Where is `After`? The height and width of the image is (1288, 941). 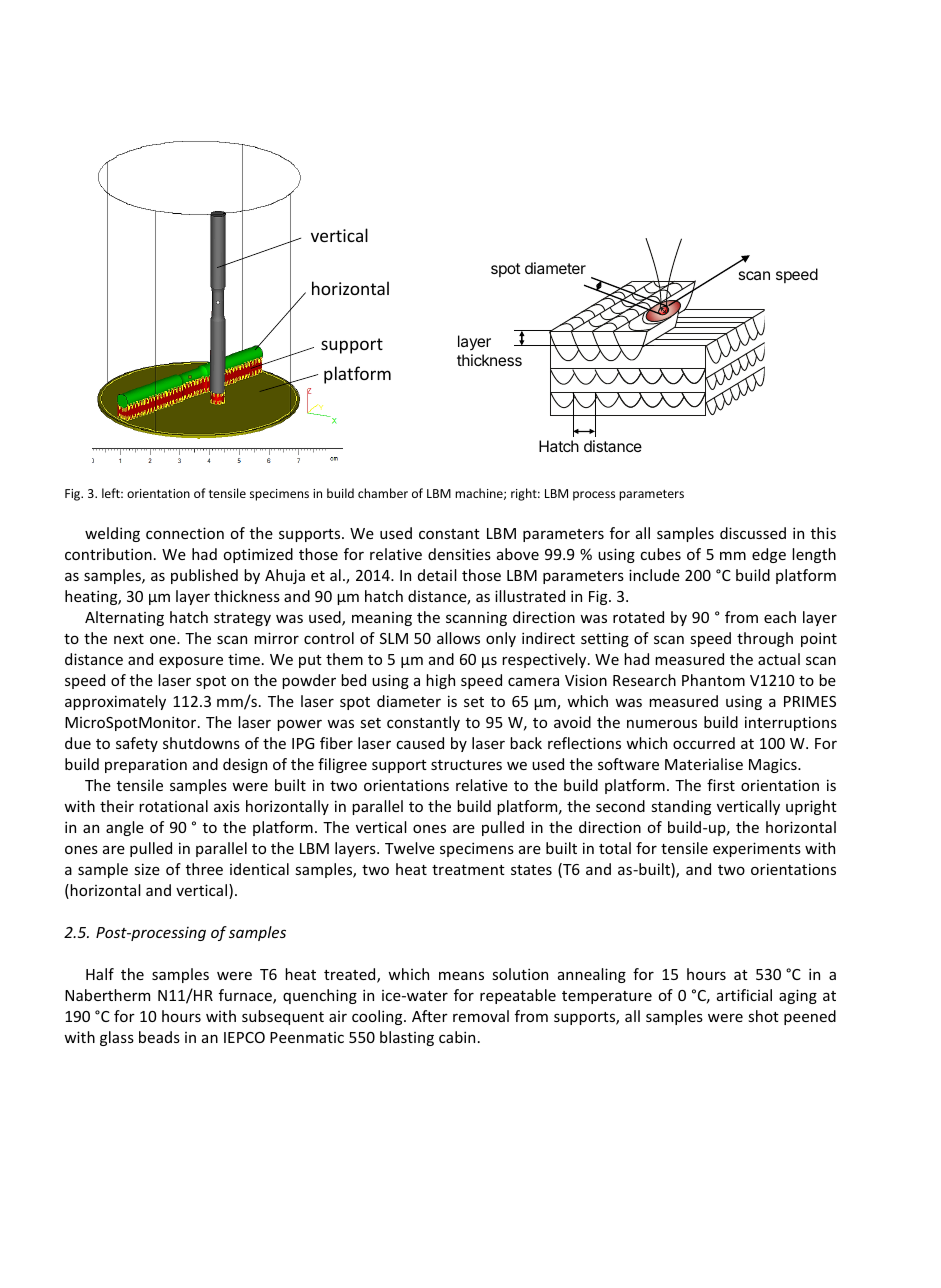 After is located at coordinates (430, 1016).
